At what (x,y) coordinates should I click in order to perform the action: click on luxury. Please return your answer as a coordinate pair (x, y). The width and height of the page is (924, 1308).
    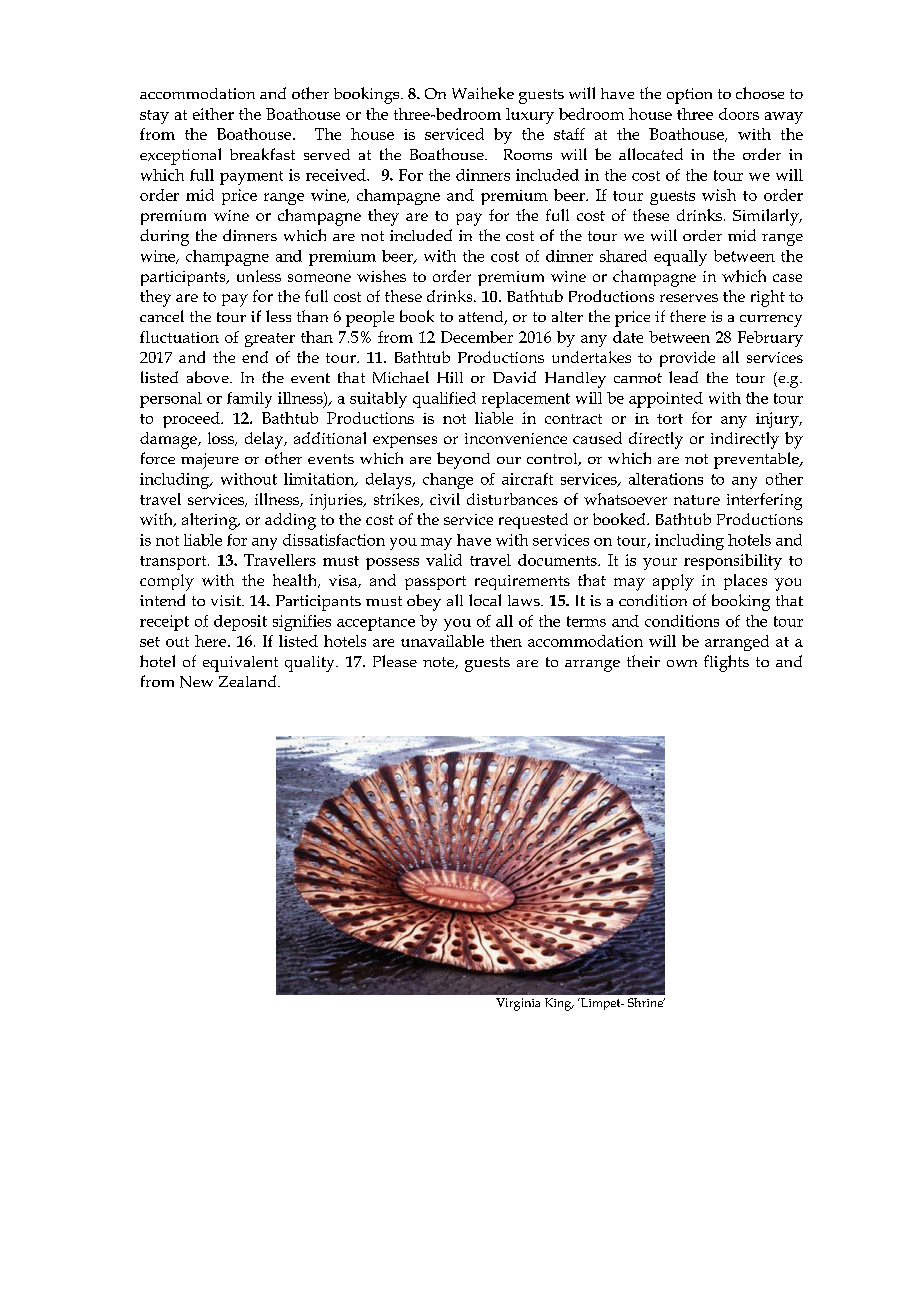
    Looking at the image, I should click on (530, 116).
